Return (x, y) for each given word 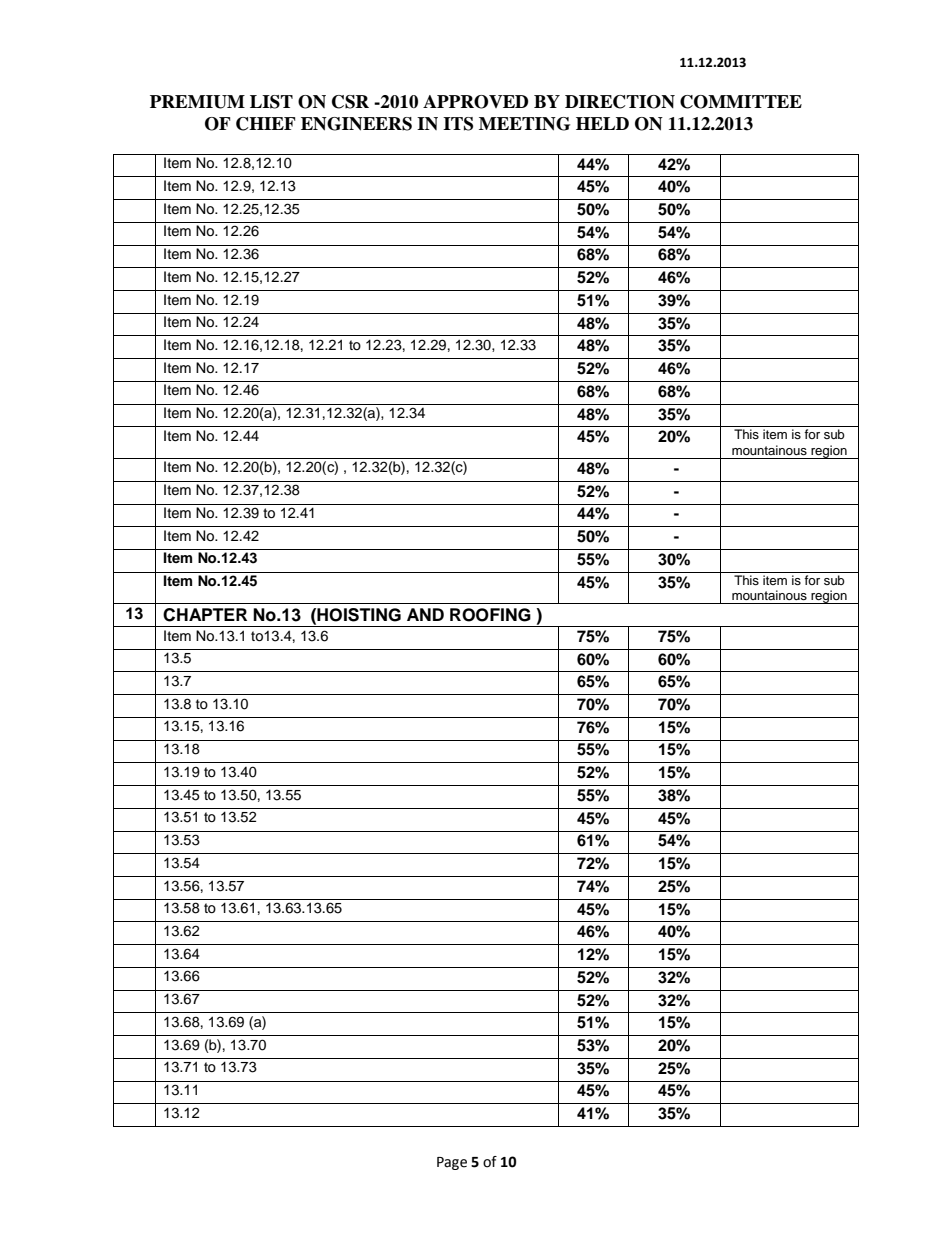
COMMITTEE (741, 102)
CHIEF (265, 124)
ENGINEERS (356, 124)
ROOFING (490, 615)
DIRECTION (620, 102)
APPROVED (475, 102)
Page (452, 1163)
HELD (602, 123)
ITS (458, 124)
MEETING (524, 124)
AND (425, 614)
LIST (271, 102)
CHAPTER (205, 615)
